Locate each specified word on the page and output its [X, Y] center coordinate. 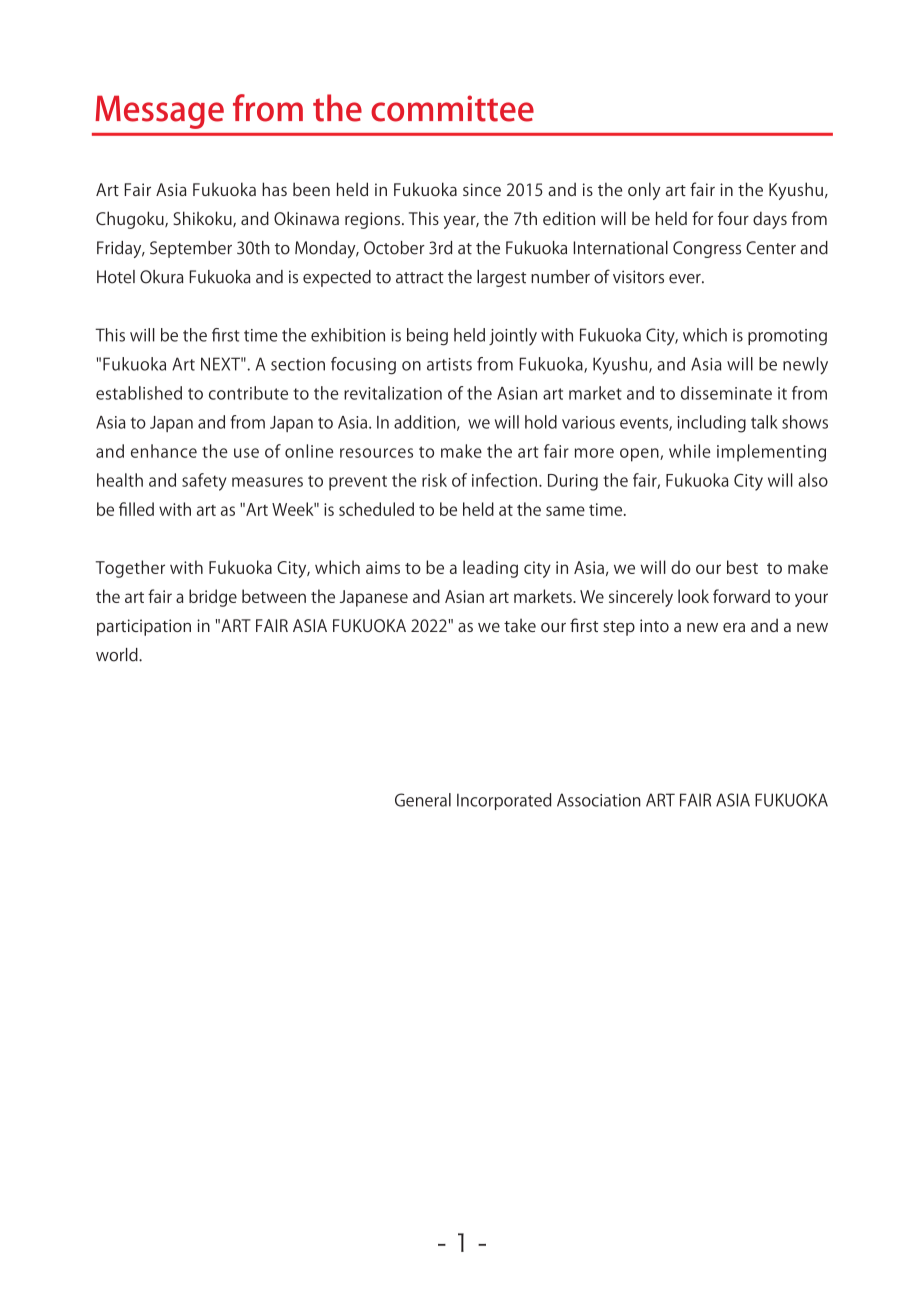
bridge [213, 598]
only [644, 191]
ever [686, 279]
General [423, 800]
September [191, 249]
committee [452, 108]
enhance [164, 451]
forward [741, 596]
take [520, 625]
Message [159, 112]
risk [434, 480]
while [690, 451]
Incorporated [504, 801]
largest [501, 278]
